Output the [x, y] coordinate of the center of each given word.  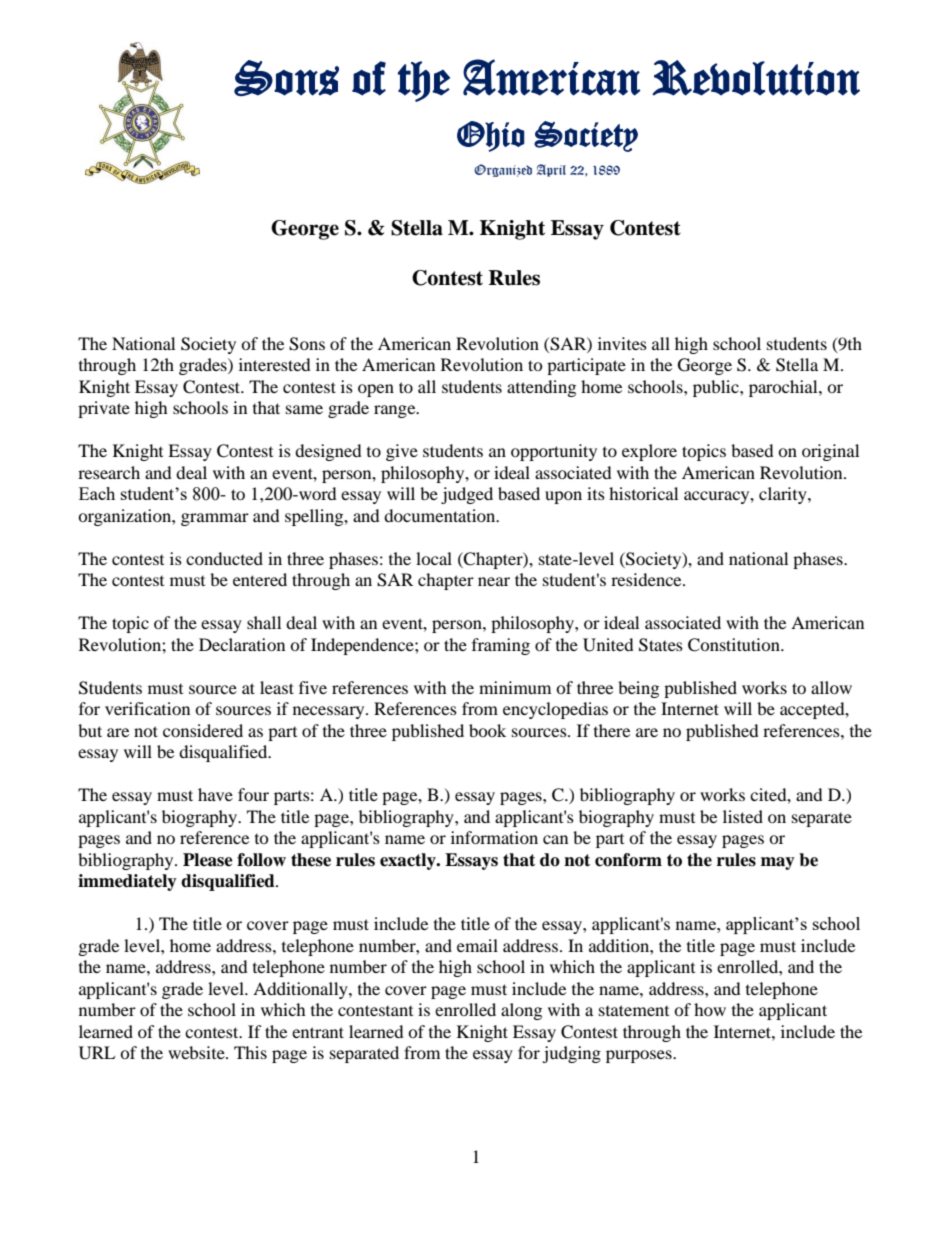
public [717, 388]
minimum [515, 687]
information [494, 837]
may [778, 863]
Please [208, 860]
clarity [784, 495]
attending [541, 388]
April [551, 170]
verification [147, 708]
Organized [503, 170]
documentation [441, 515]
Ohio [491, 136]
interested [275, 364]
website [197, 1052]
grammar [215, 519]
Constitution [735, 645]
